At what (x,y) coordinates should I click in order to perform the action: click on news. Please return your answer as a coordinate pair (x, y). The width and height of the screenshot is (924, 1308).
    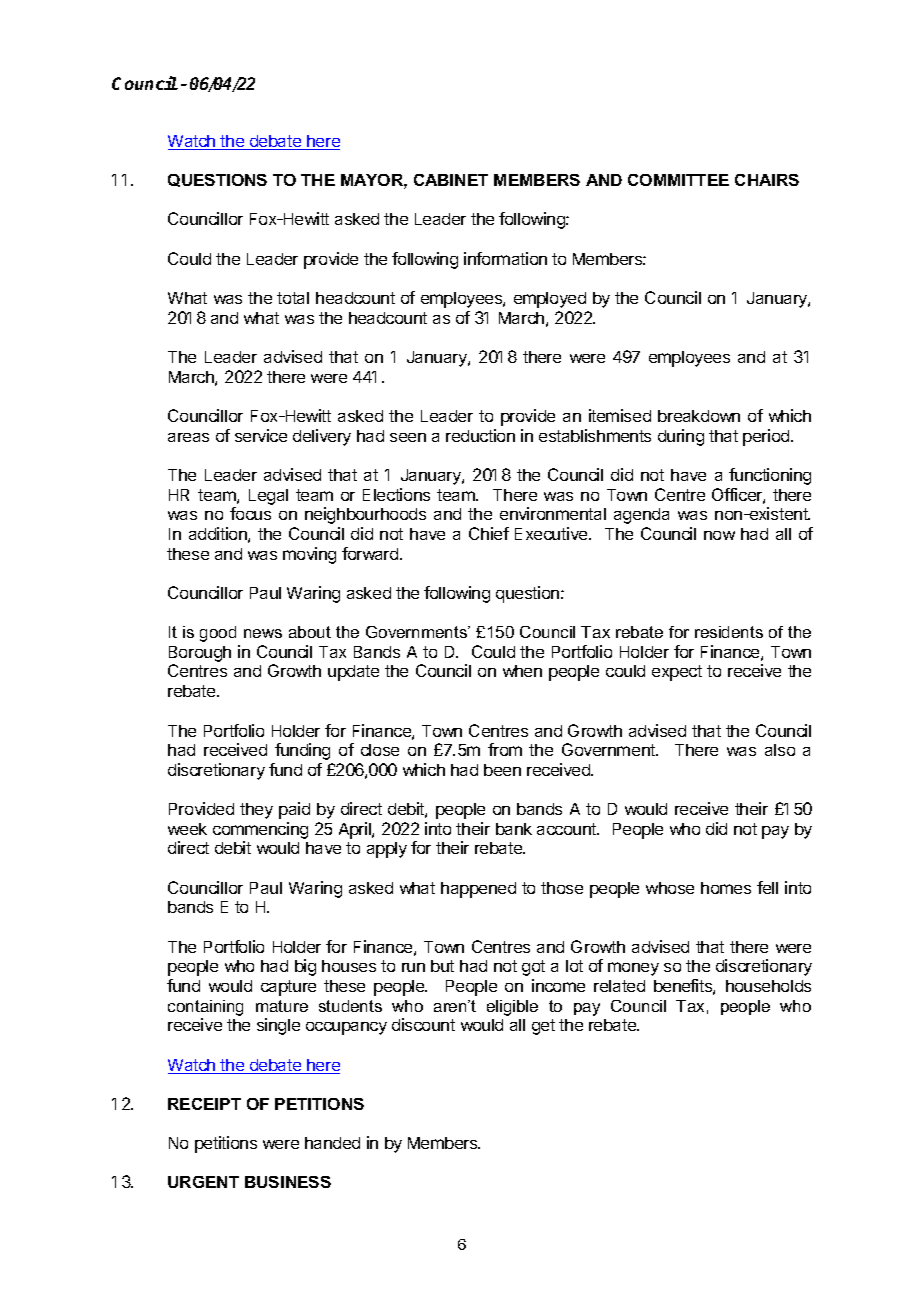
    Looking at the image, I should click on (263, 633).
